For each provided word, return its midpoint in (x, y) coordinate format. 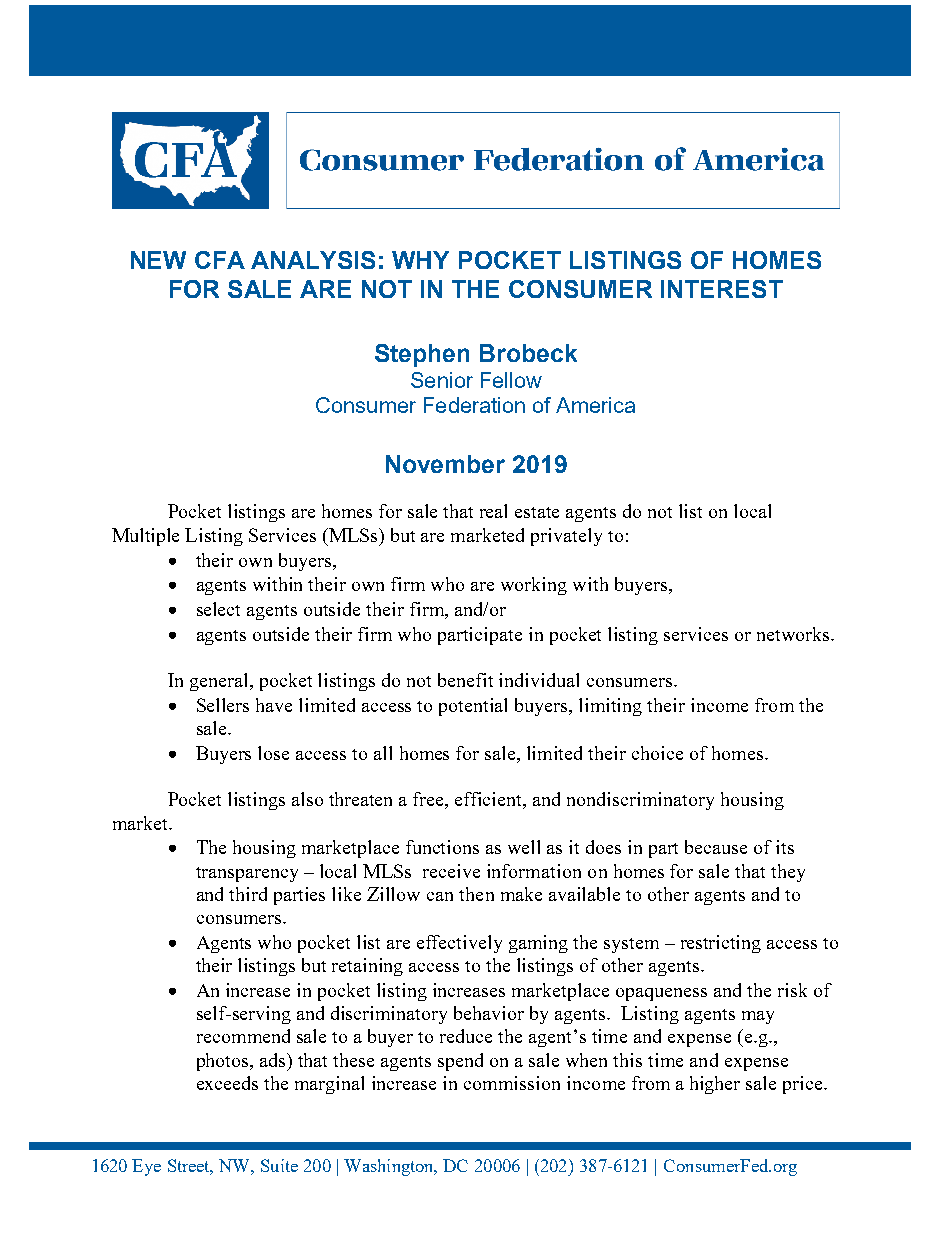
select (218, 609)
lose (273, 753)
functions (442, 847)
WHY (420, 260)
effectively (459, 944)
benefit (465, 680)
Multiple (145, 537)
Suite (279, 1165)
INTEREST (722, 289)
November (445, 464)
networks (794, 634)
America (595, 405)
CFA (220, 260)
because (716, 847)
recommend (243, 1036)
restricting (721, 944)
